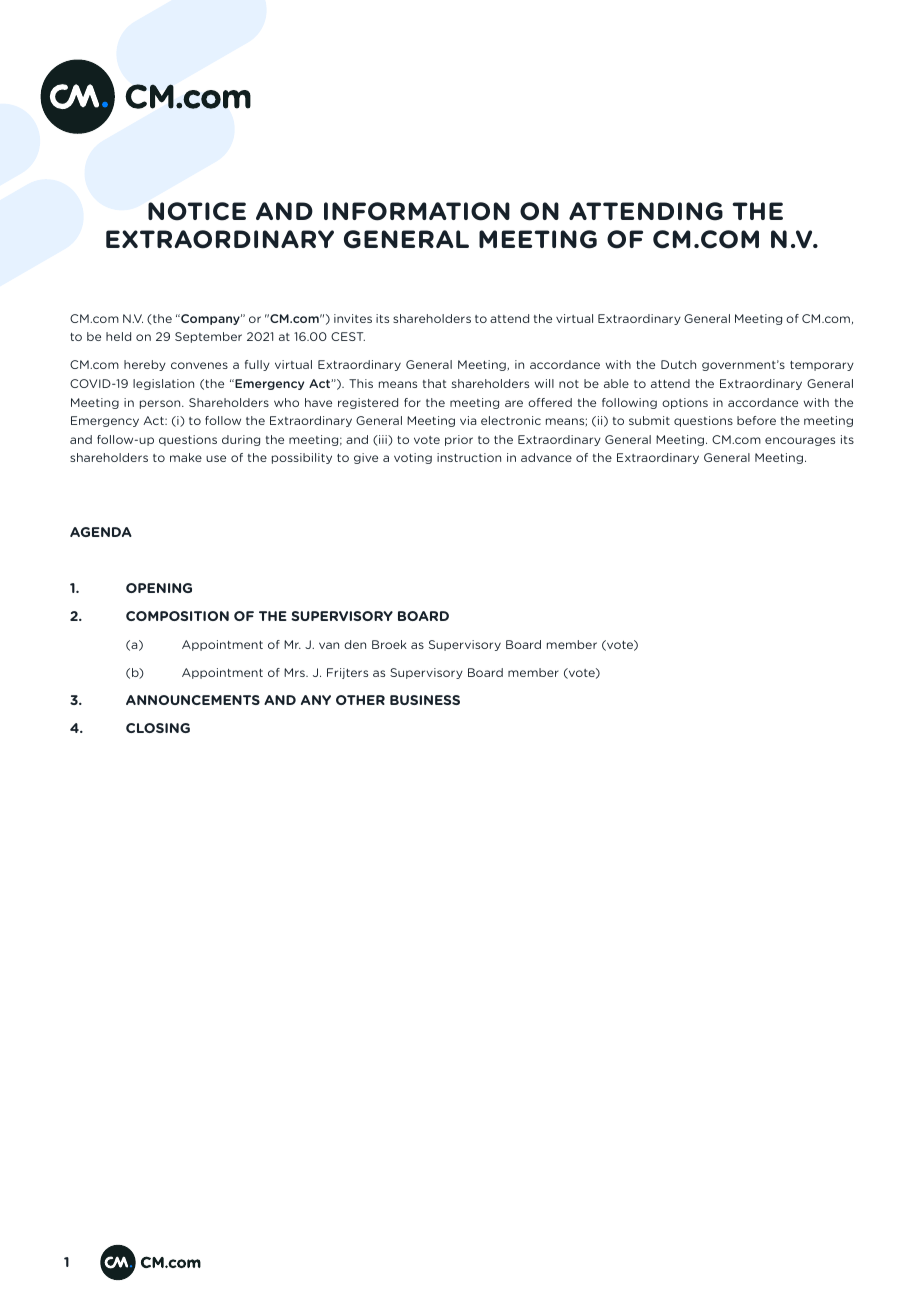 This page has width=924, height=1308. Describe the element at coordinates (417, 211) in the page. I see `INFORMATION` at that location.
